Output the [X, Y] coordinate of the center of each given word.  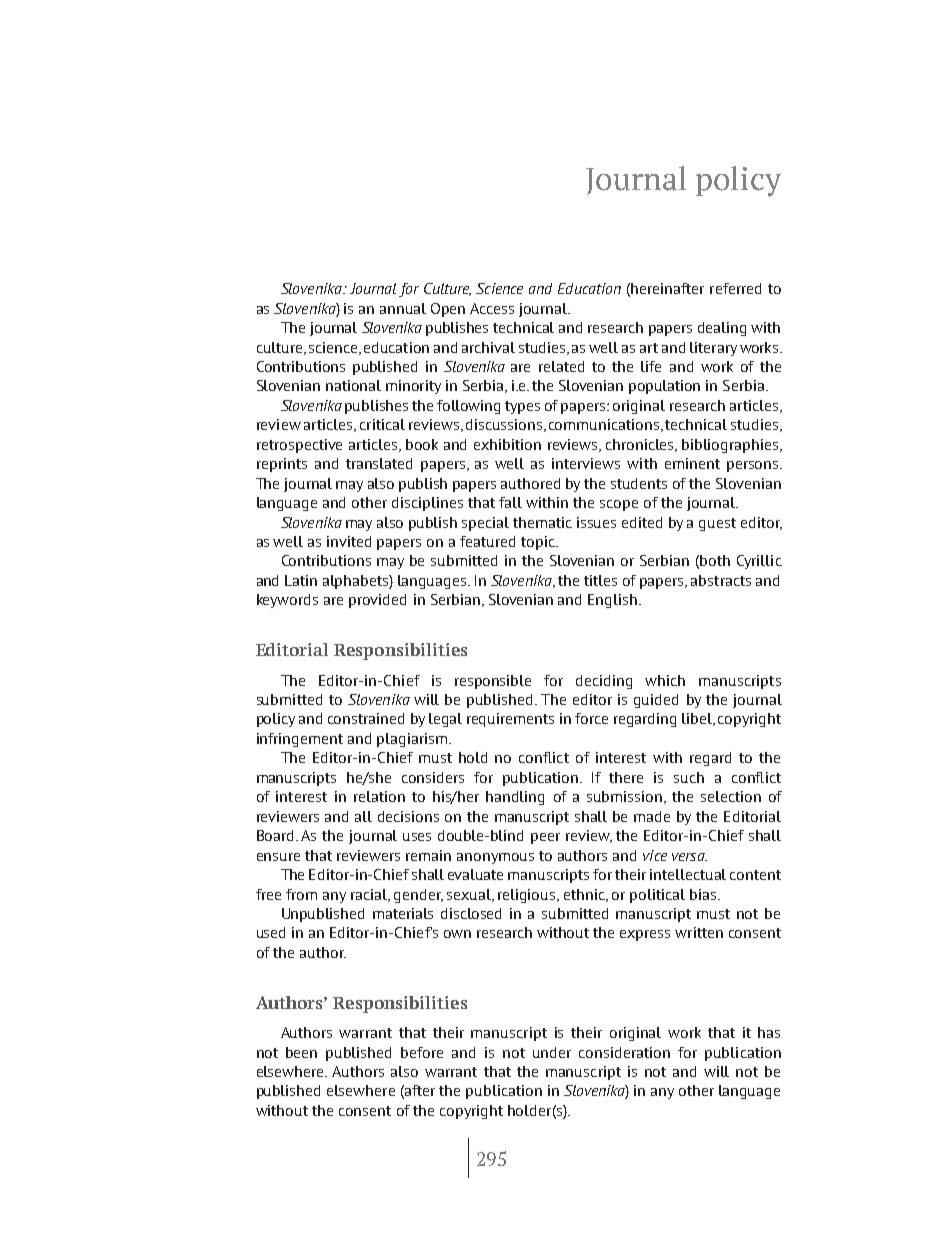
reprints [282, 465]
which [665, 680]
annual [403, 308]
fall [510, 502]
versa [689, 857]
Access [492, 308]
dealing [722, 329]
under [552, 1052]
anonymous [495, 858]
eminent [692, 463]
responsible [493, 682]
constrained [366, 718]
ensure [278, 857]
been [301, 1052]
